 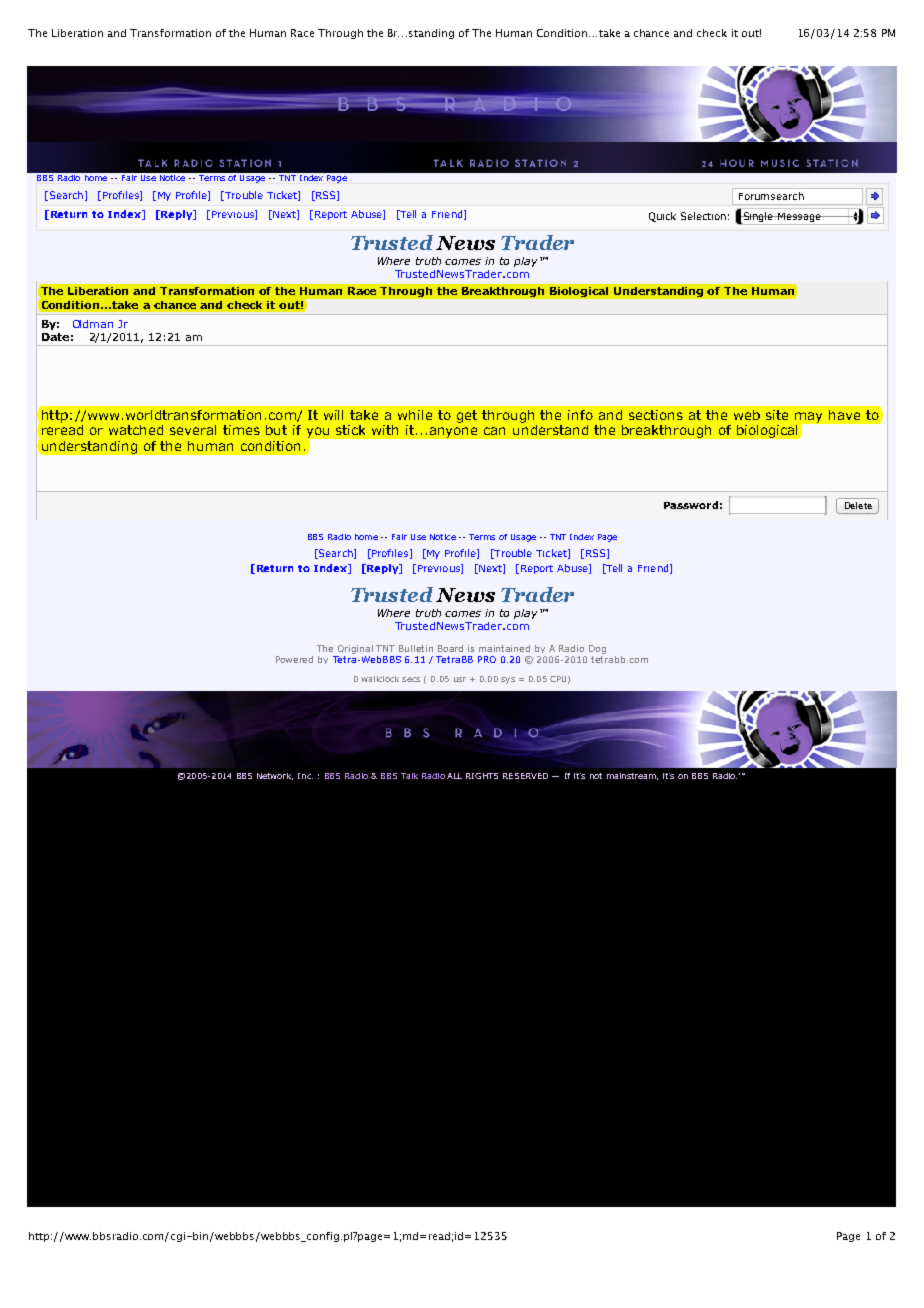 What do you see at coordinates (525, 776) in the image?
I see `RESERVED` at bounding box center [525, 776].
